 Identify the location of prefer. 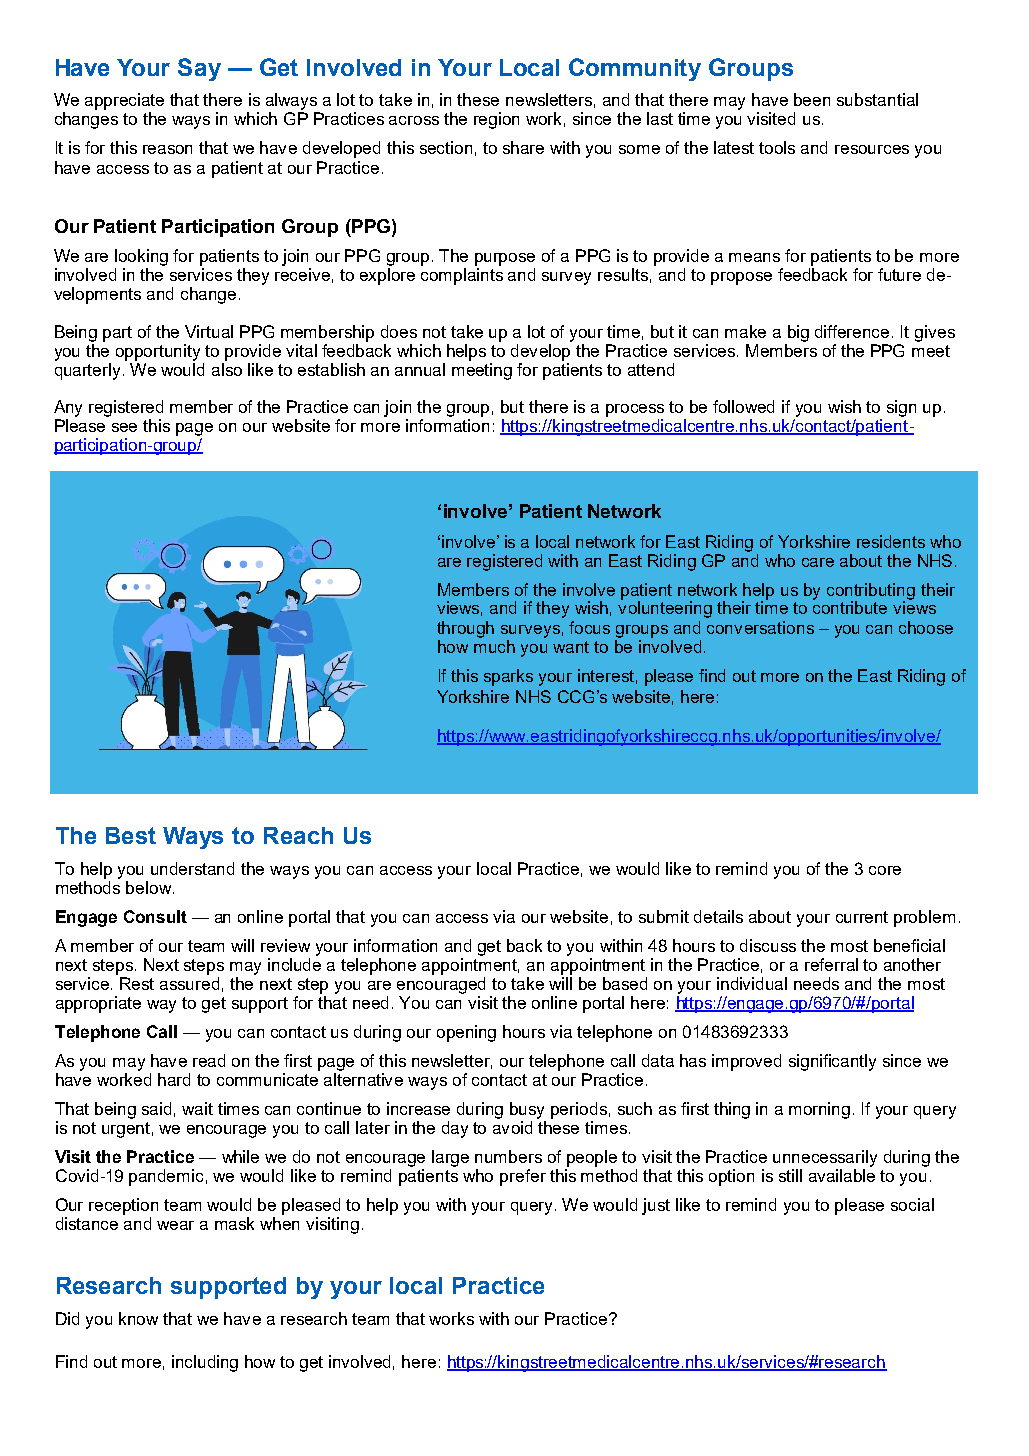
(523, 1177).
